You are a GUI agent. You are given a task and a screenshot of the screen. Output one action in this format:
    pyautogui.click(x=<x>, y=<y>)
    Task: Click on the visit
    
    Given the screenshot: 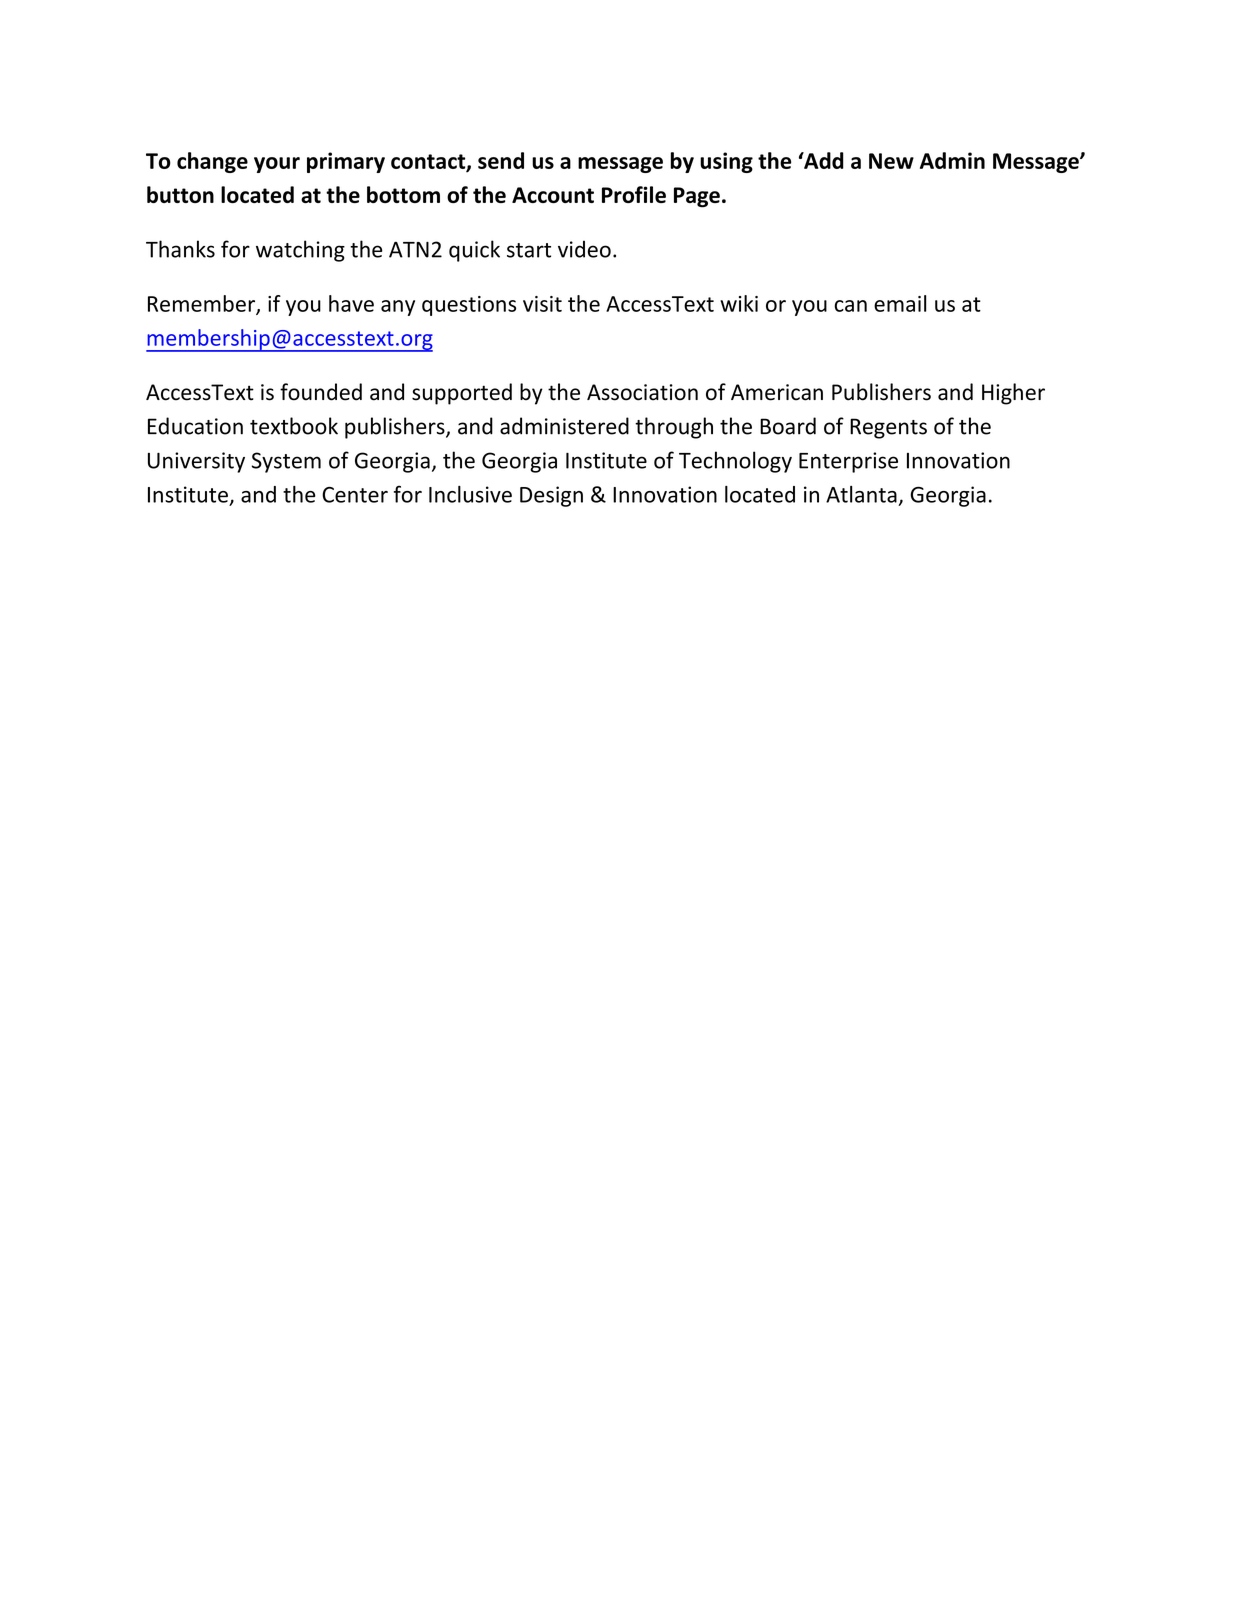 What is the action you would take?
    pyautogui.click(x=542, y=304)
